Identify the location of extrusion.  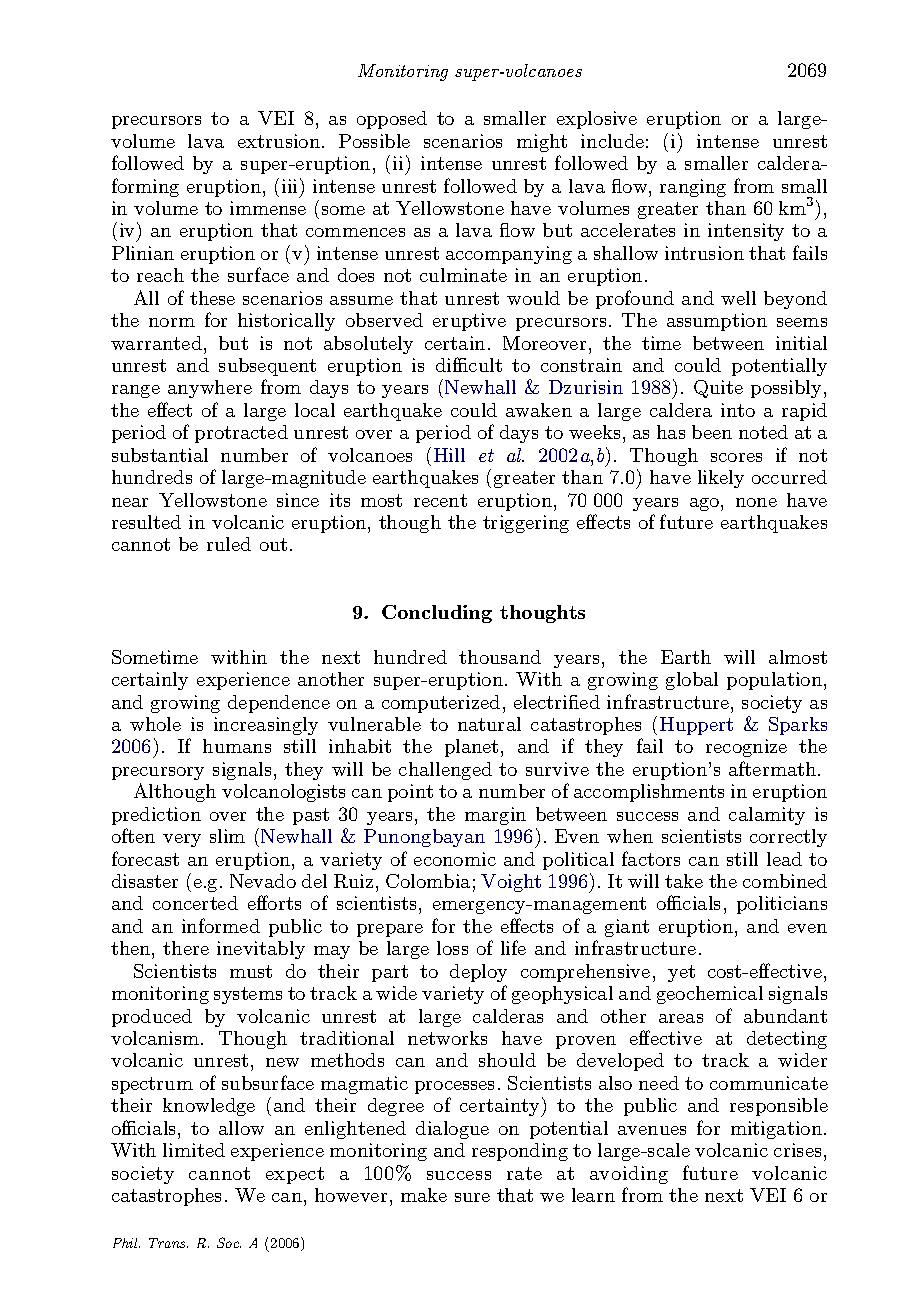
(280, 141).
